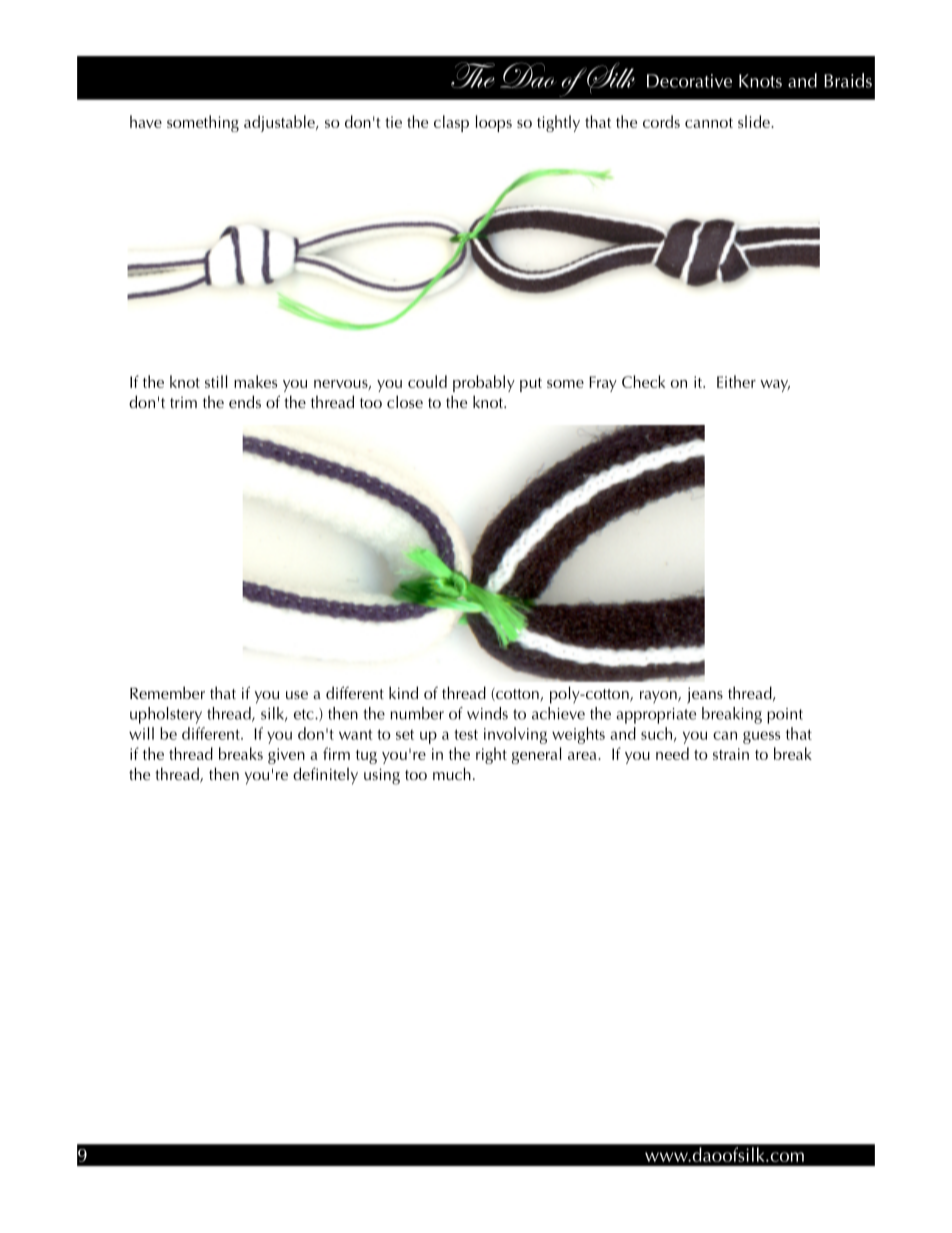 The height and width of the screenshot is (1233, 952). What do you see at coordinates (245, 401) in the screenshot?
I see `ends` at bounding box center [245, 401].
